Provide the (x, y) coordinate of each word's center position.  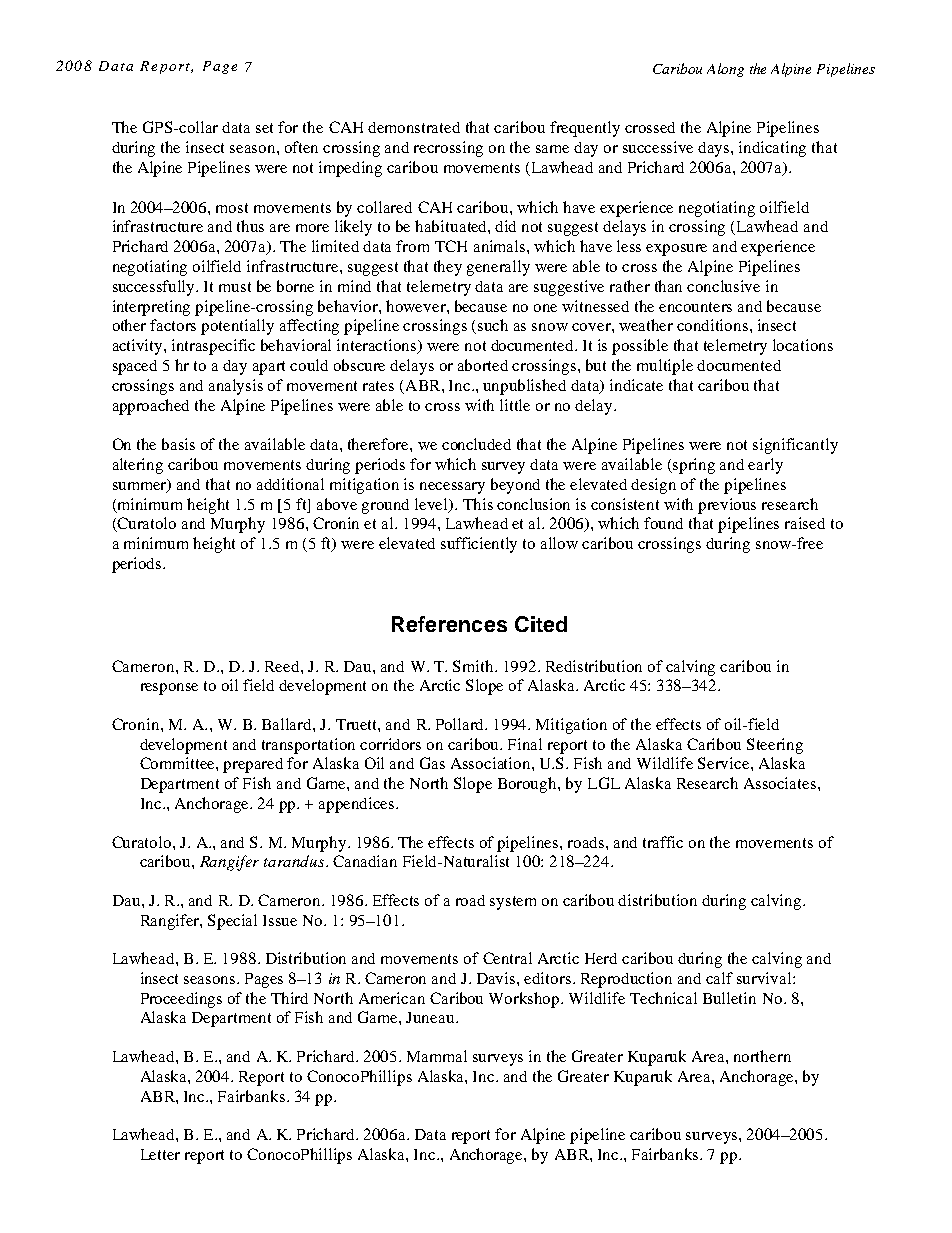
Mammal (437, 1056)
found (663, 523)
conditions (714, 325)
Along (725, 70)
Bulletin (729, 998)
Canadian (365, 861)
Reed (283, 666)
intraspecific (213, 347)
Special (232, 922)
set (264, 128)
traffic (663, 842)
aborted (483, 365)
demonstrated (414, 127)
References (449, 624)
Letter (160, 1154)
